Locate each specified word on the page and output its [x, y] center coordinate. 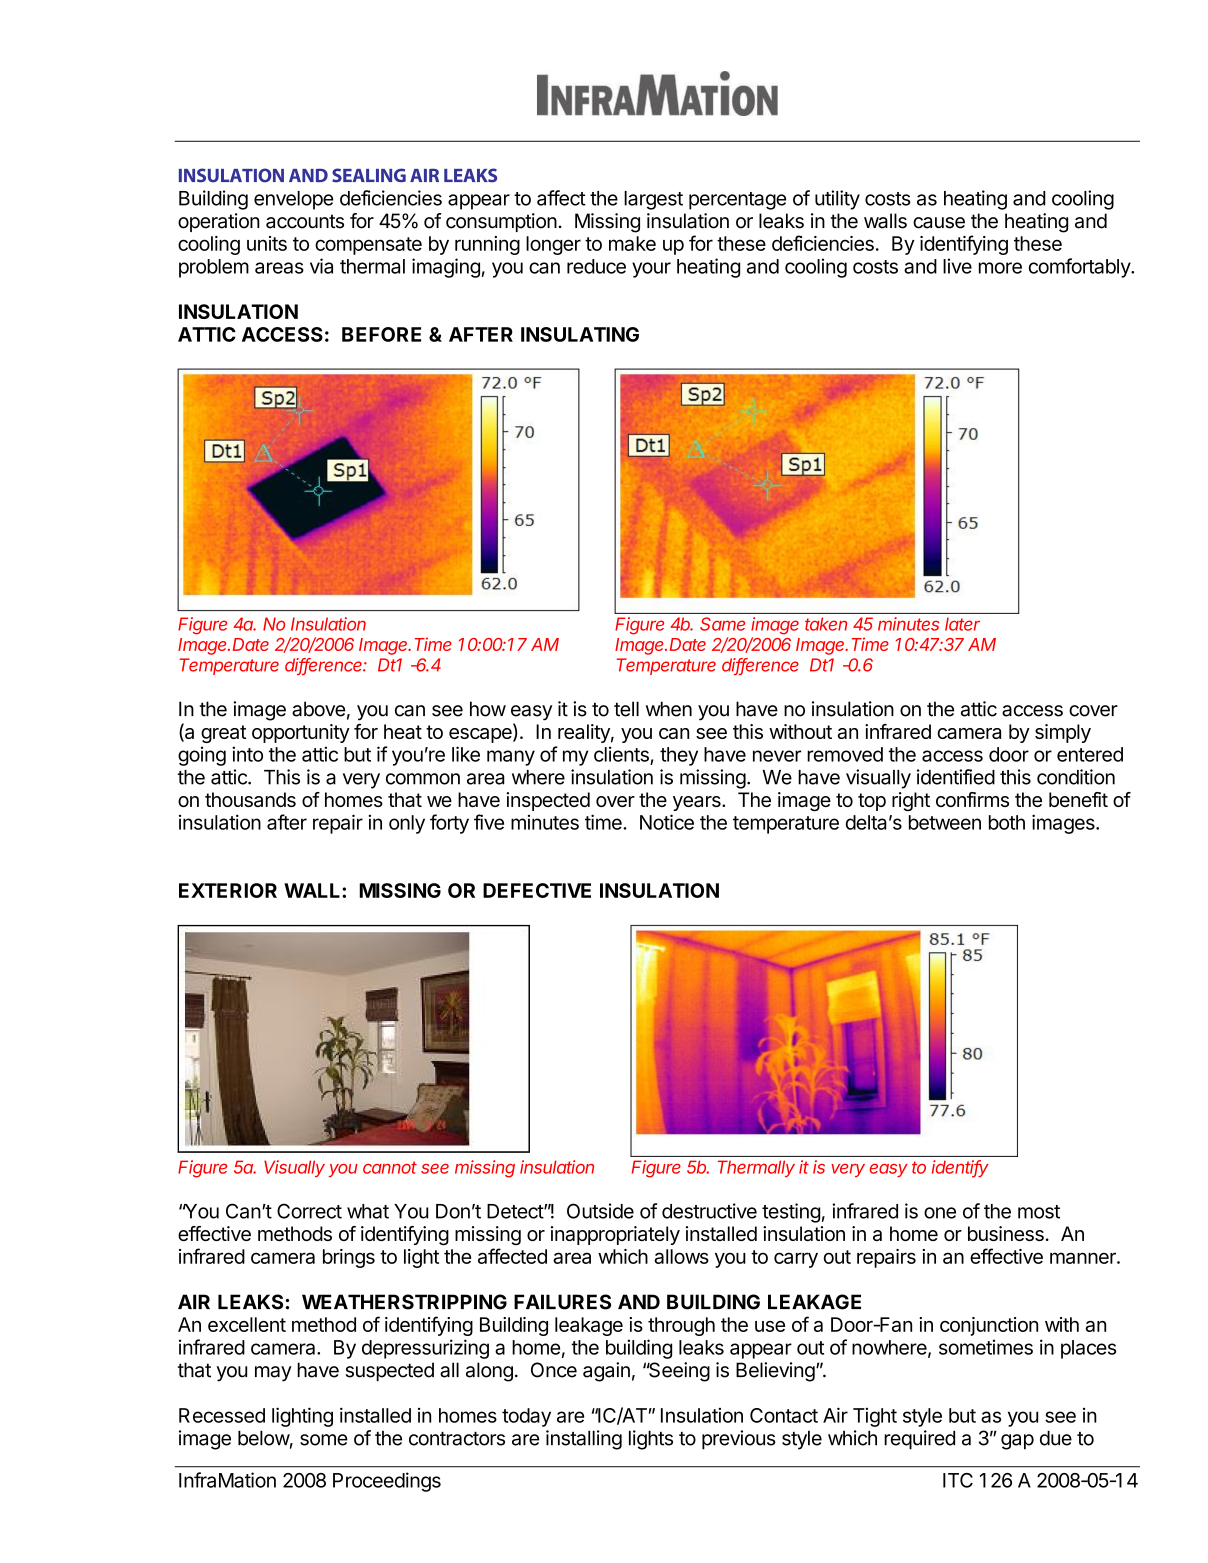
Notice [667, 822]
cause [939, 223]
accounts [305, 221]
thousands [250, 799]
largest [653, 200]
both [1007, 822]
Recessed [222, 1415]
